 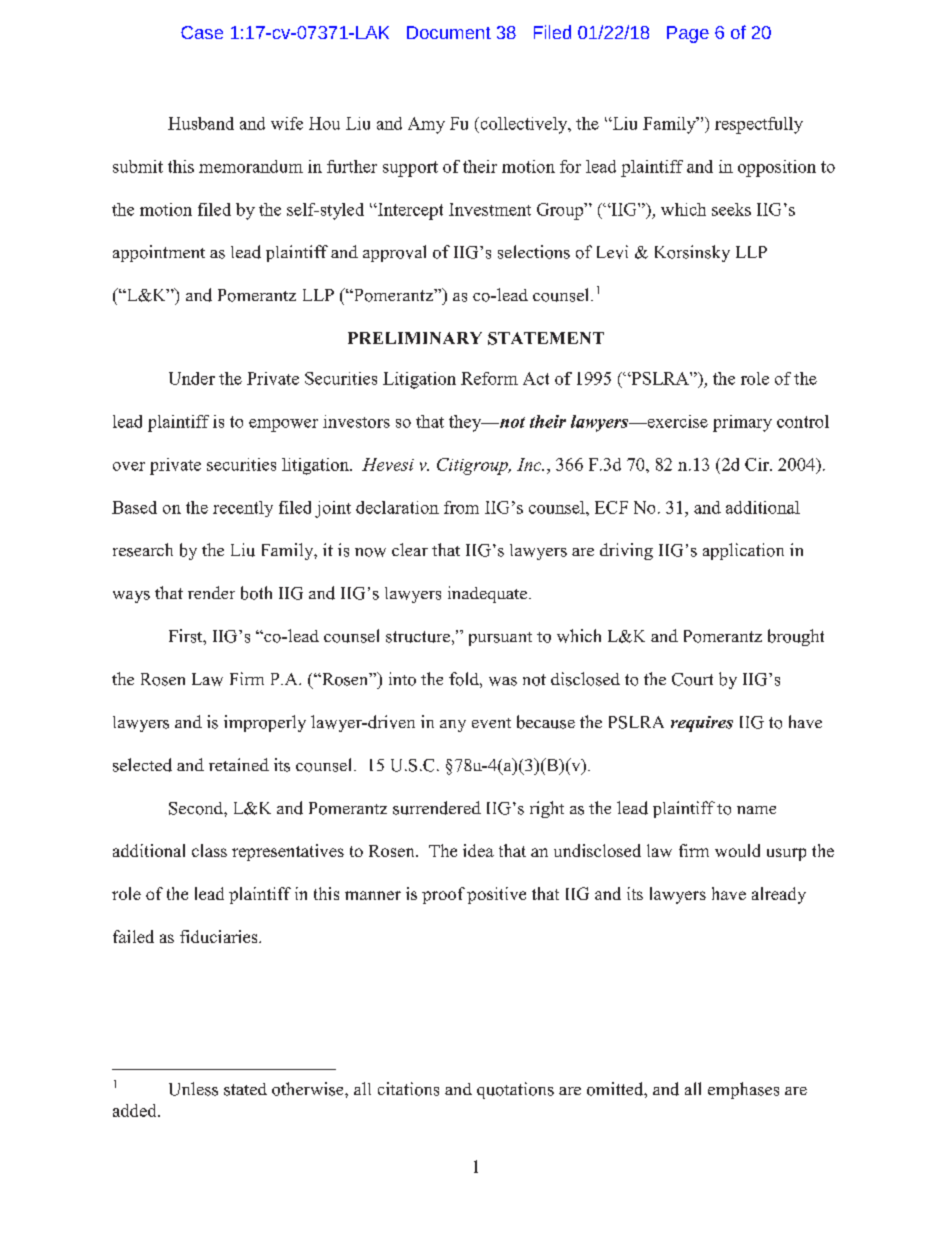 What do you see at coordinates (489, 378) in the document?
I see `Reform` at bounding box center [489, 378].
